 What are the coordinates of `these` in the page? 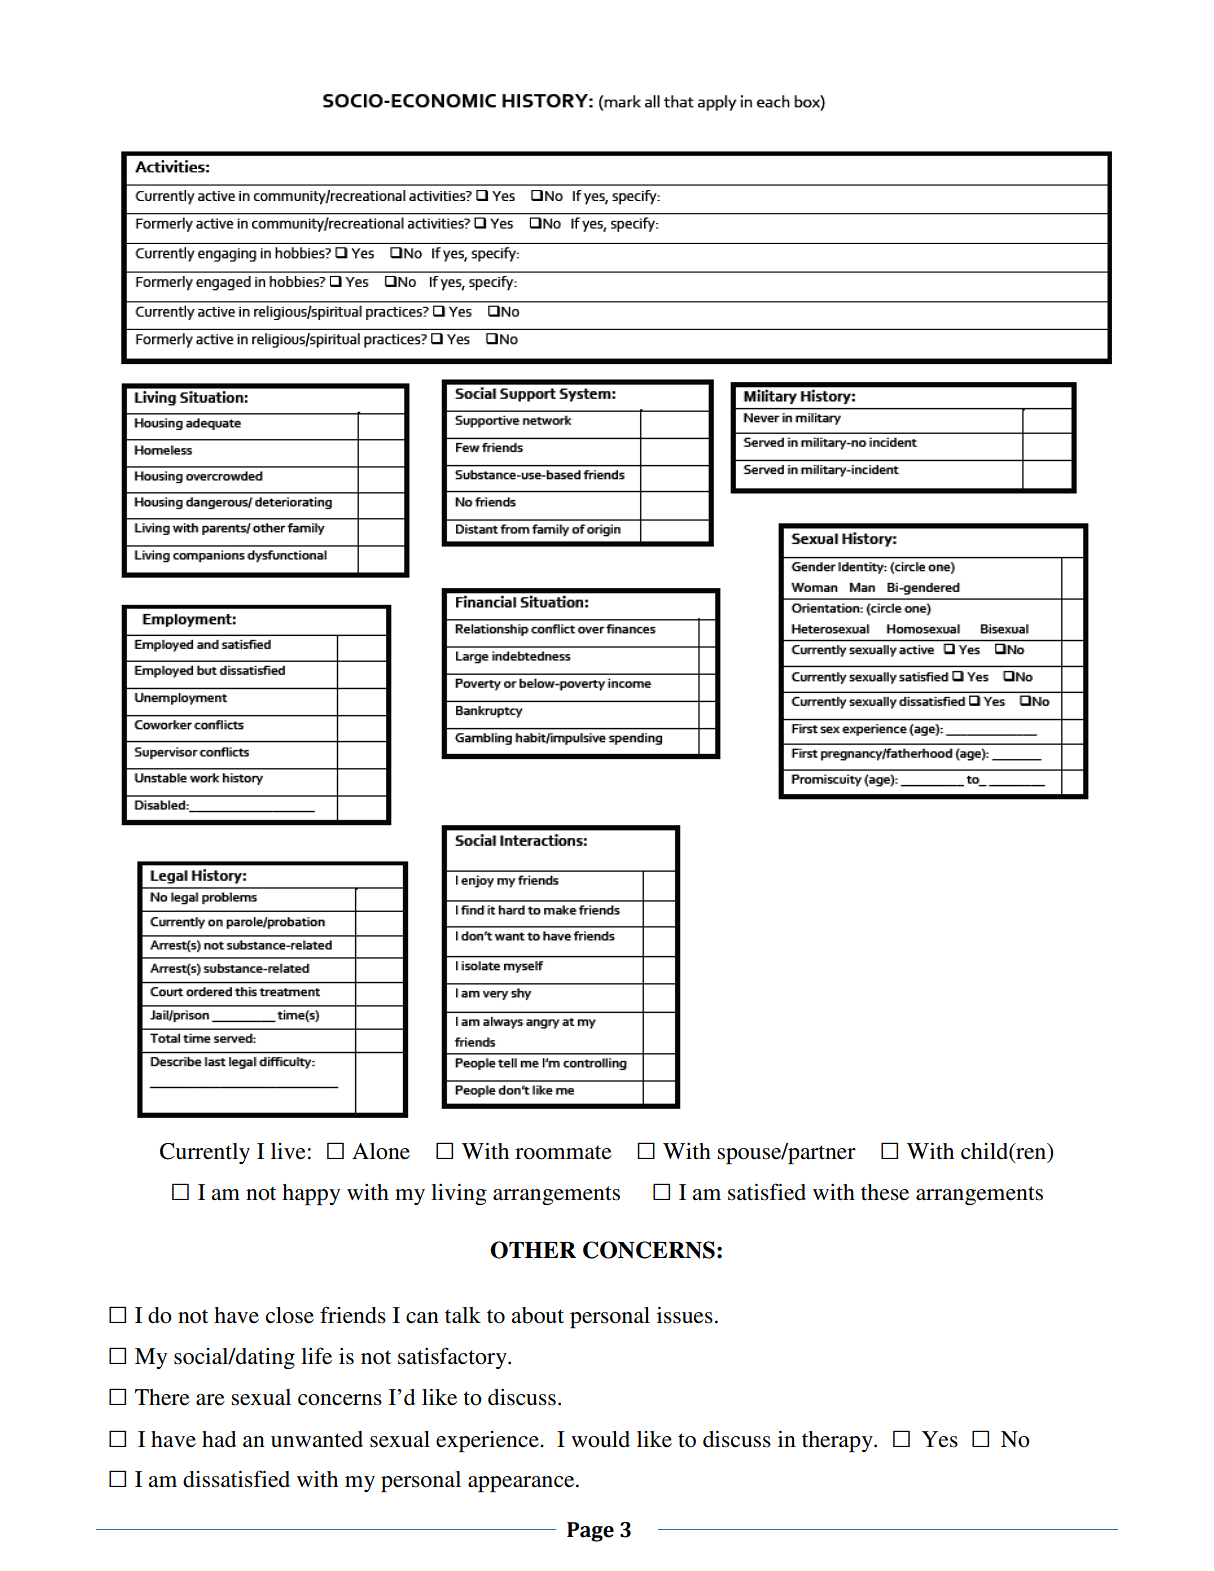 It's located at (885, 1192).
